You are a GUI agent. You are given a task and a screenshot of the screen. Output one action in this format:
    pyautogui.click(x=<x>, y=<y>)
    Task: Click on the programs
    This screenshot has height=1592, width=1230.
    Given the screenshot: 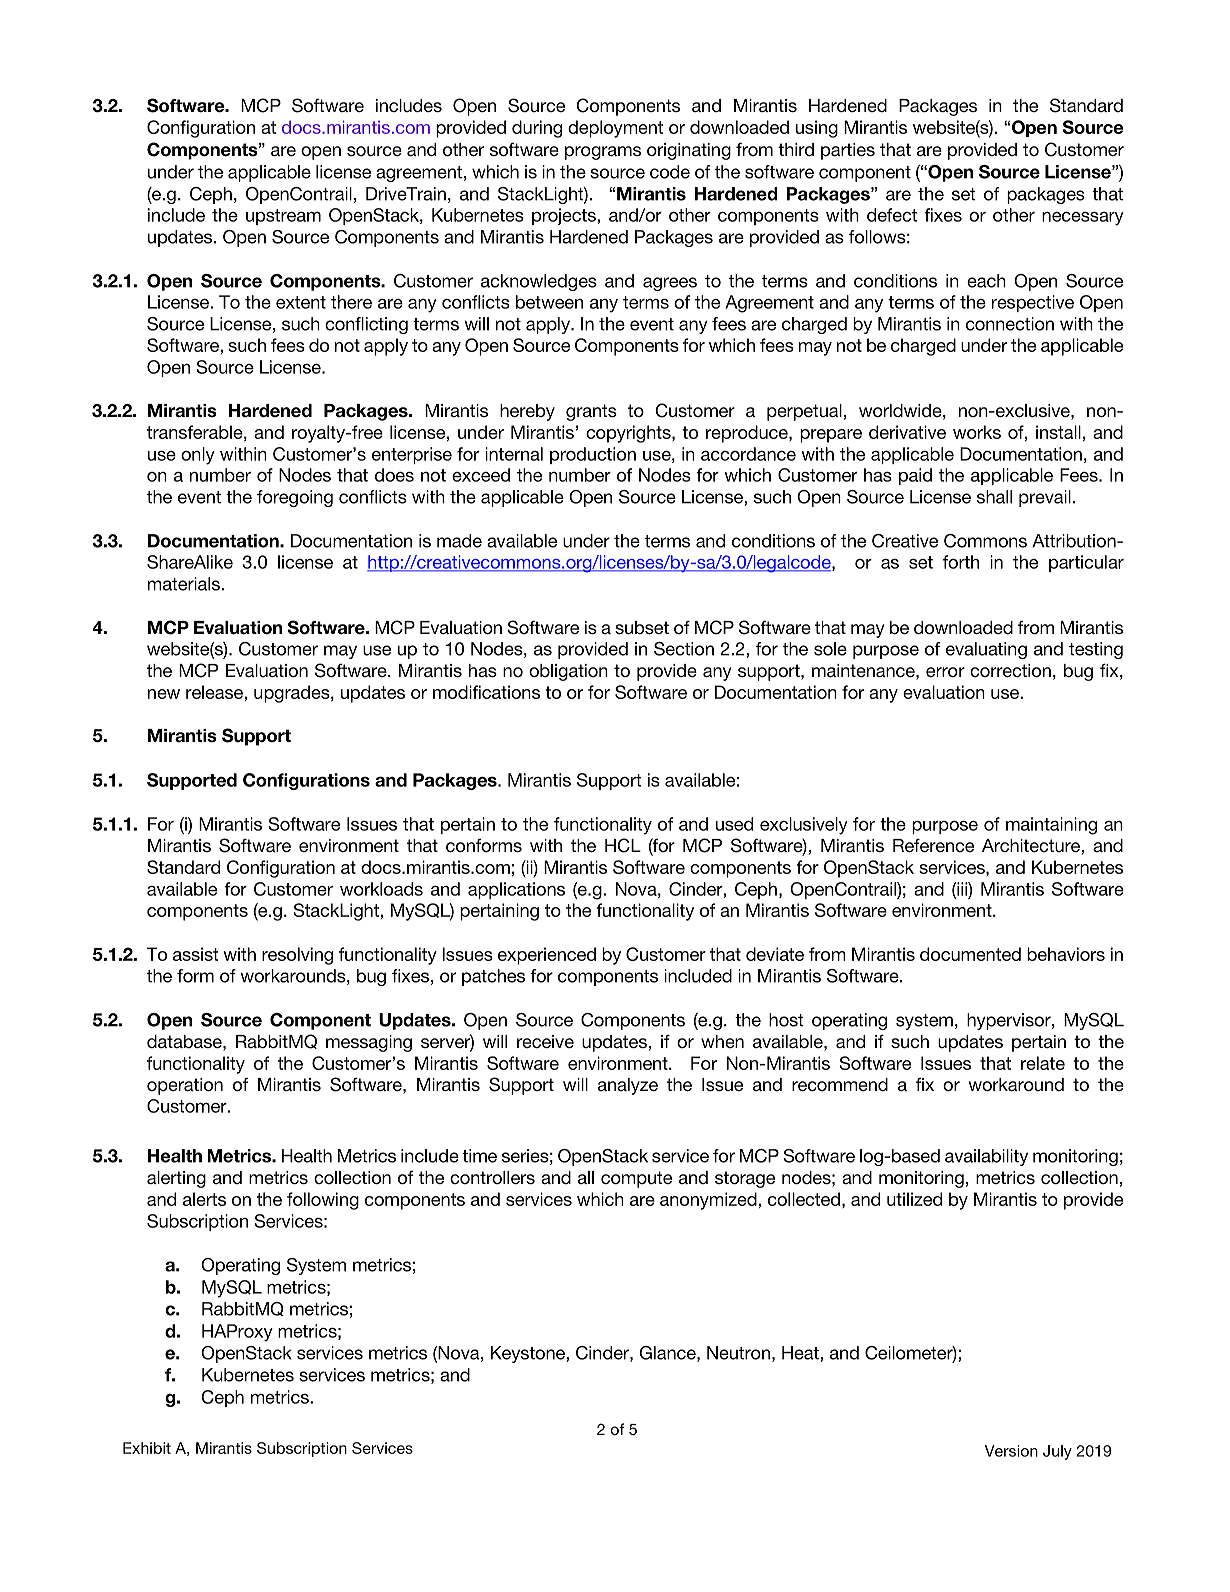 What is the action you would take?
    pyautogui.click(x=603, y=153)
